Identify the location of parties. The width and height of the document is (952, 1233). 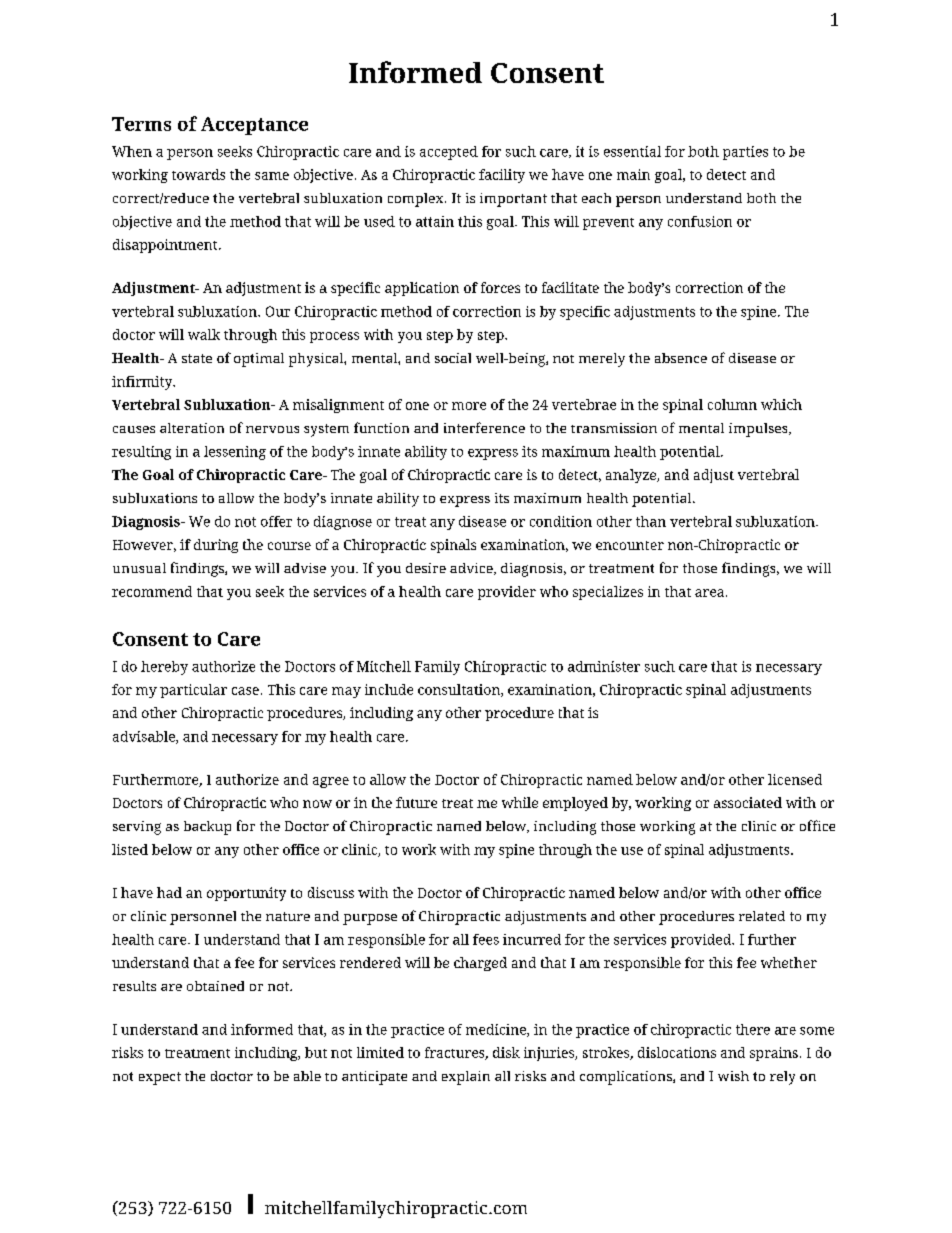
(745, 153).
